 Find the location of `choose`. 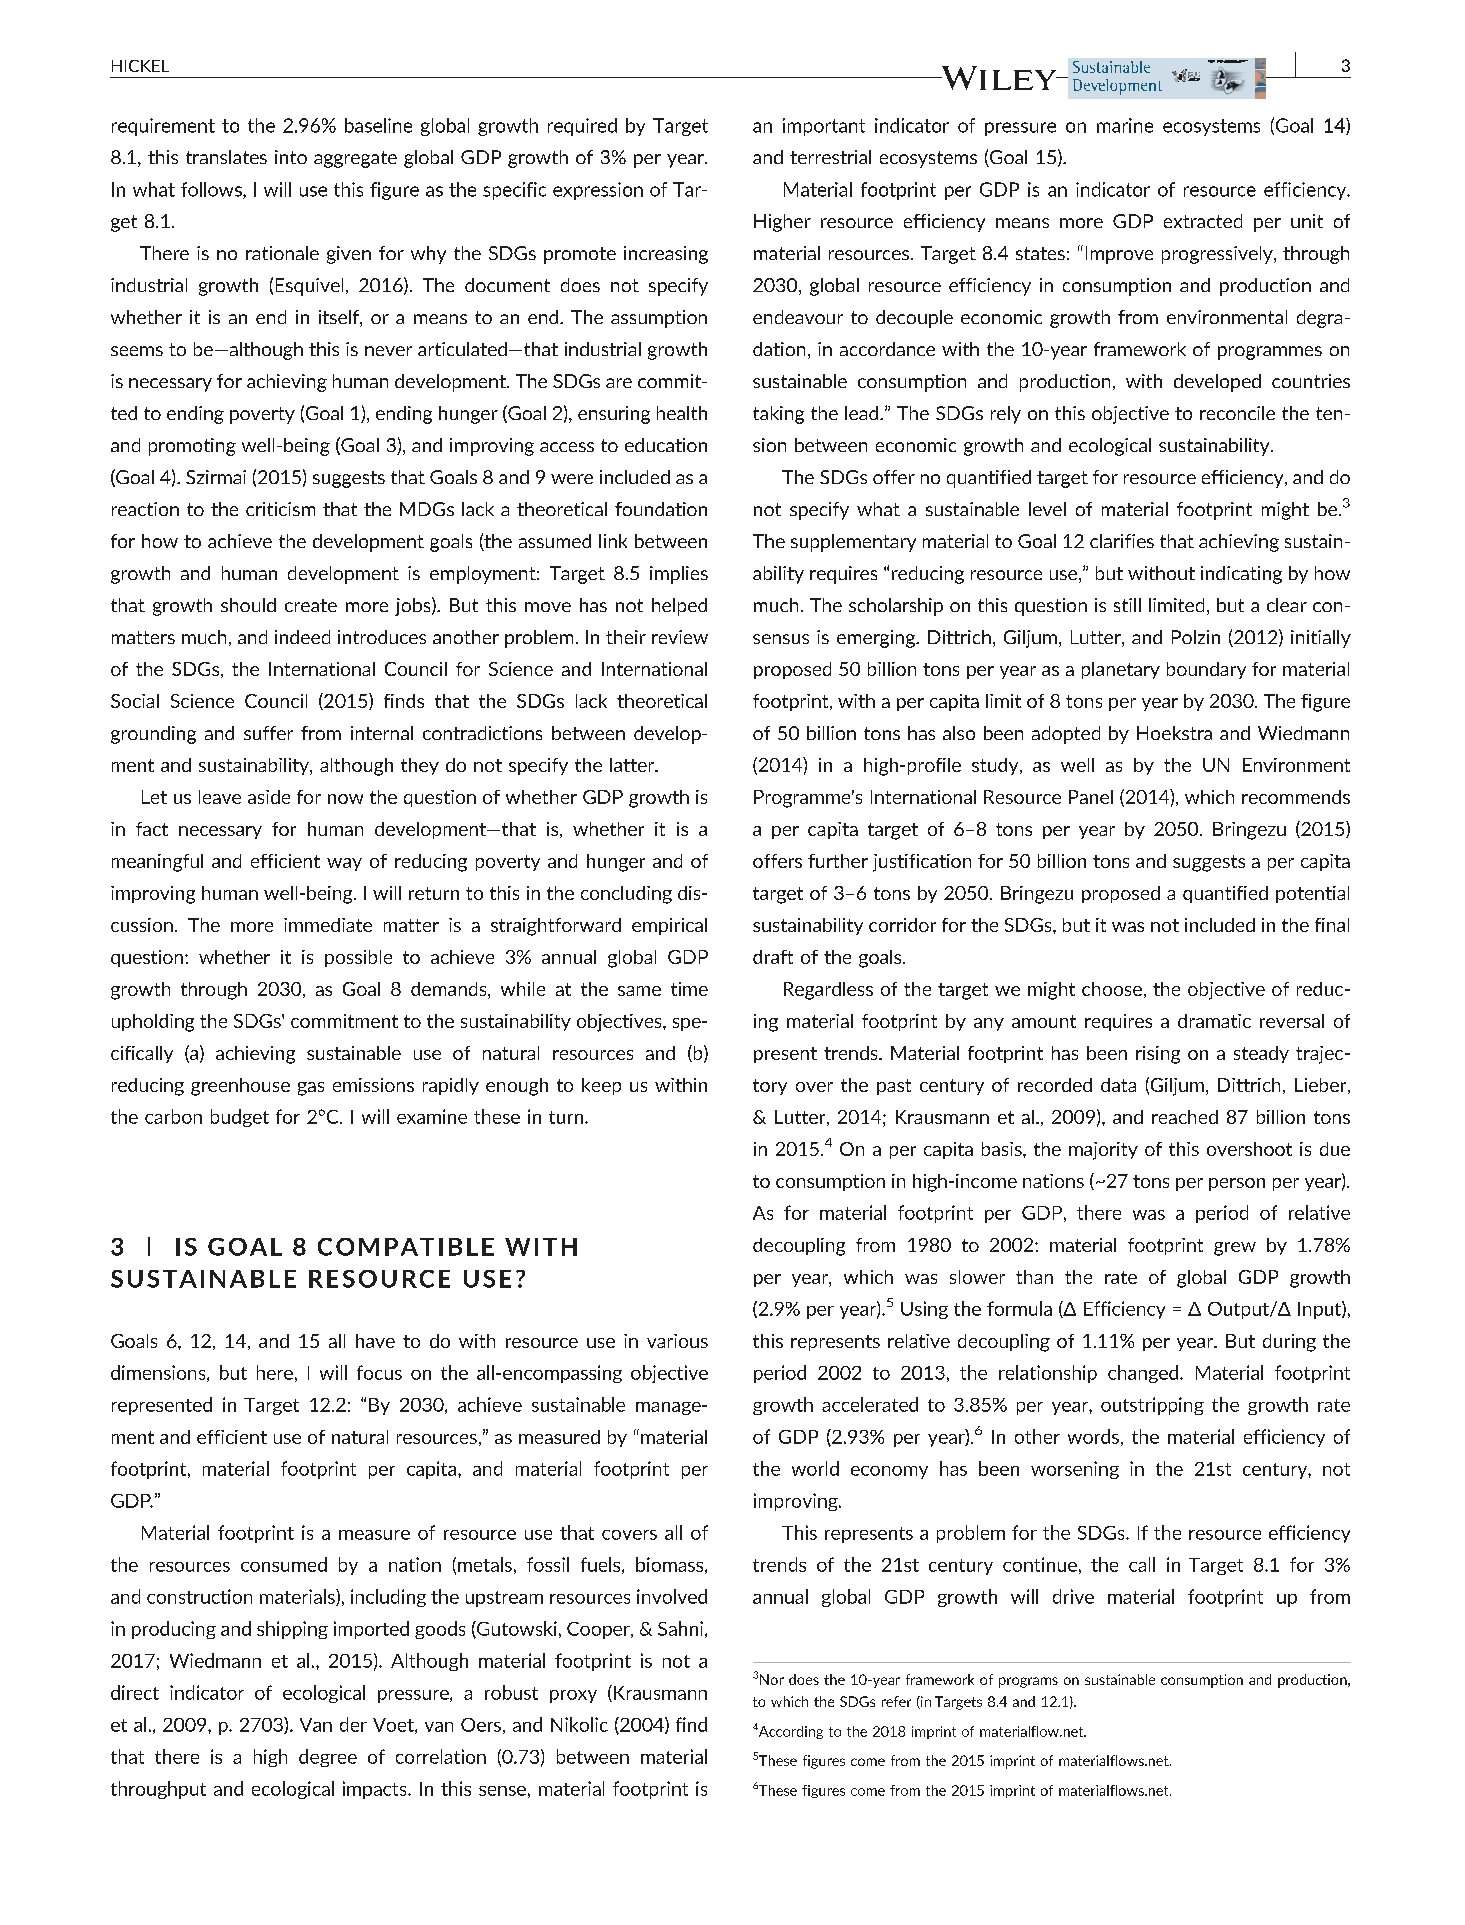

choose is located at coordinates (1112, 989).
